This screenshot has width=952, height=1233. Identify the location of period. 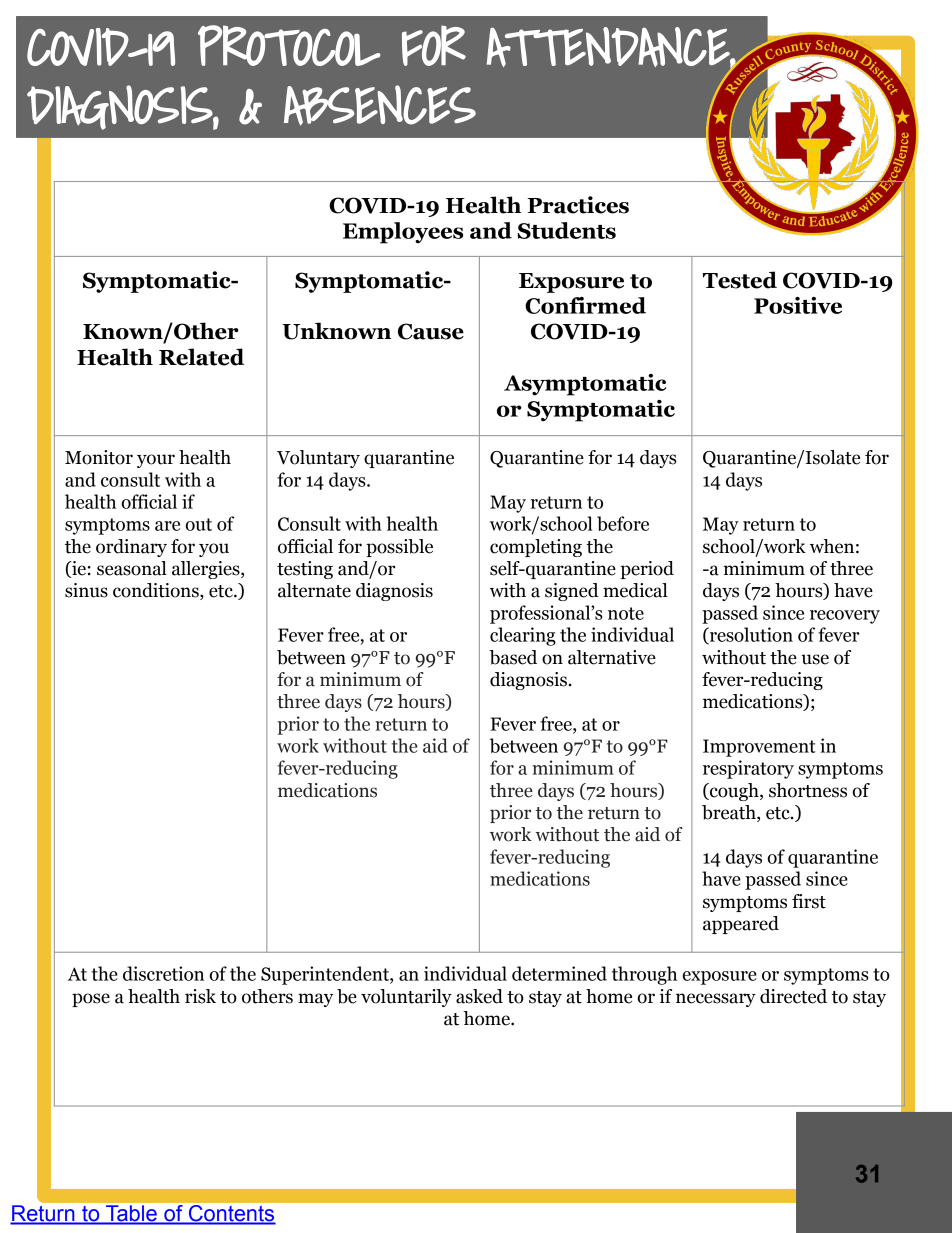
(647, 570).
